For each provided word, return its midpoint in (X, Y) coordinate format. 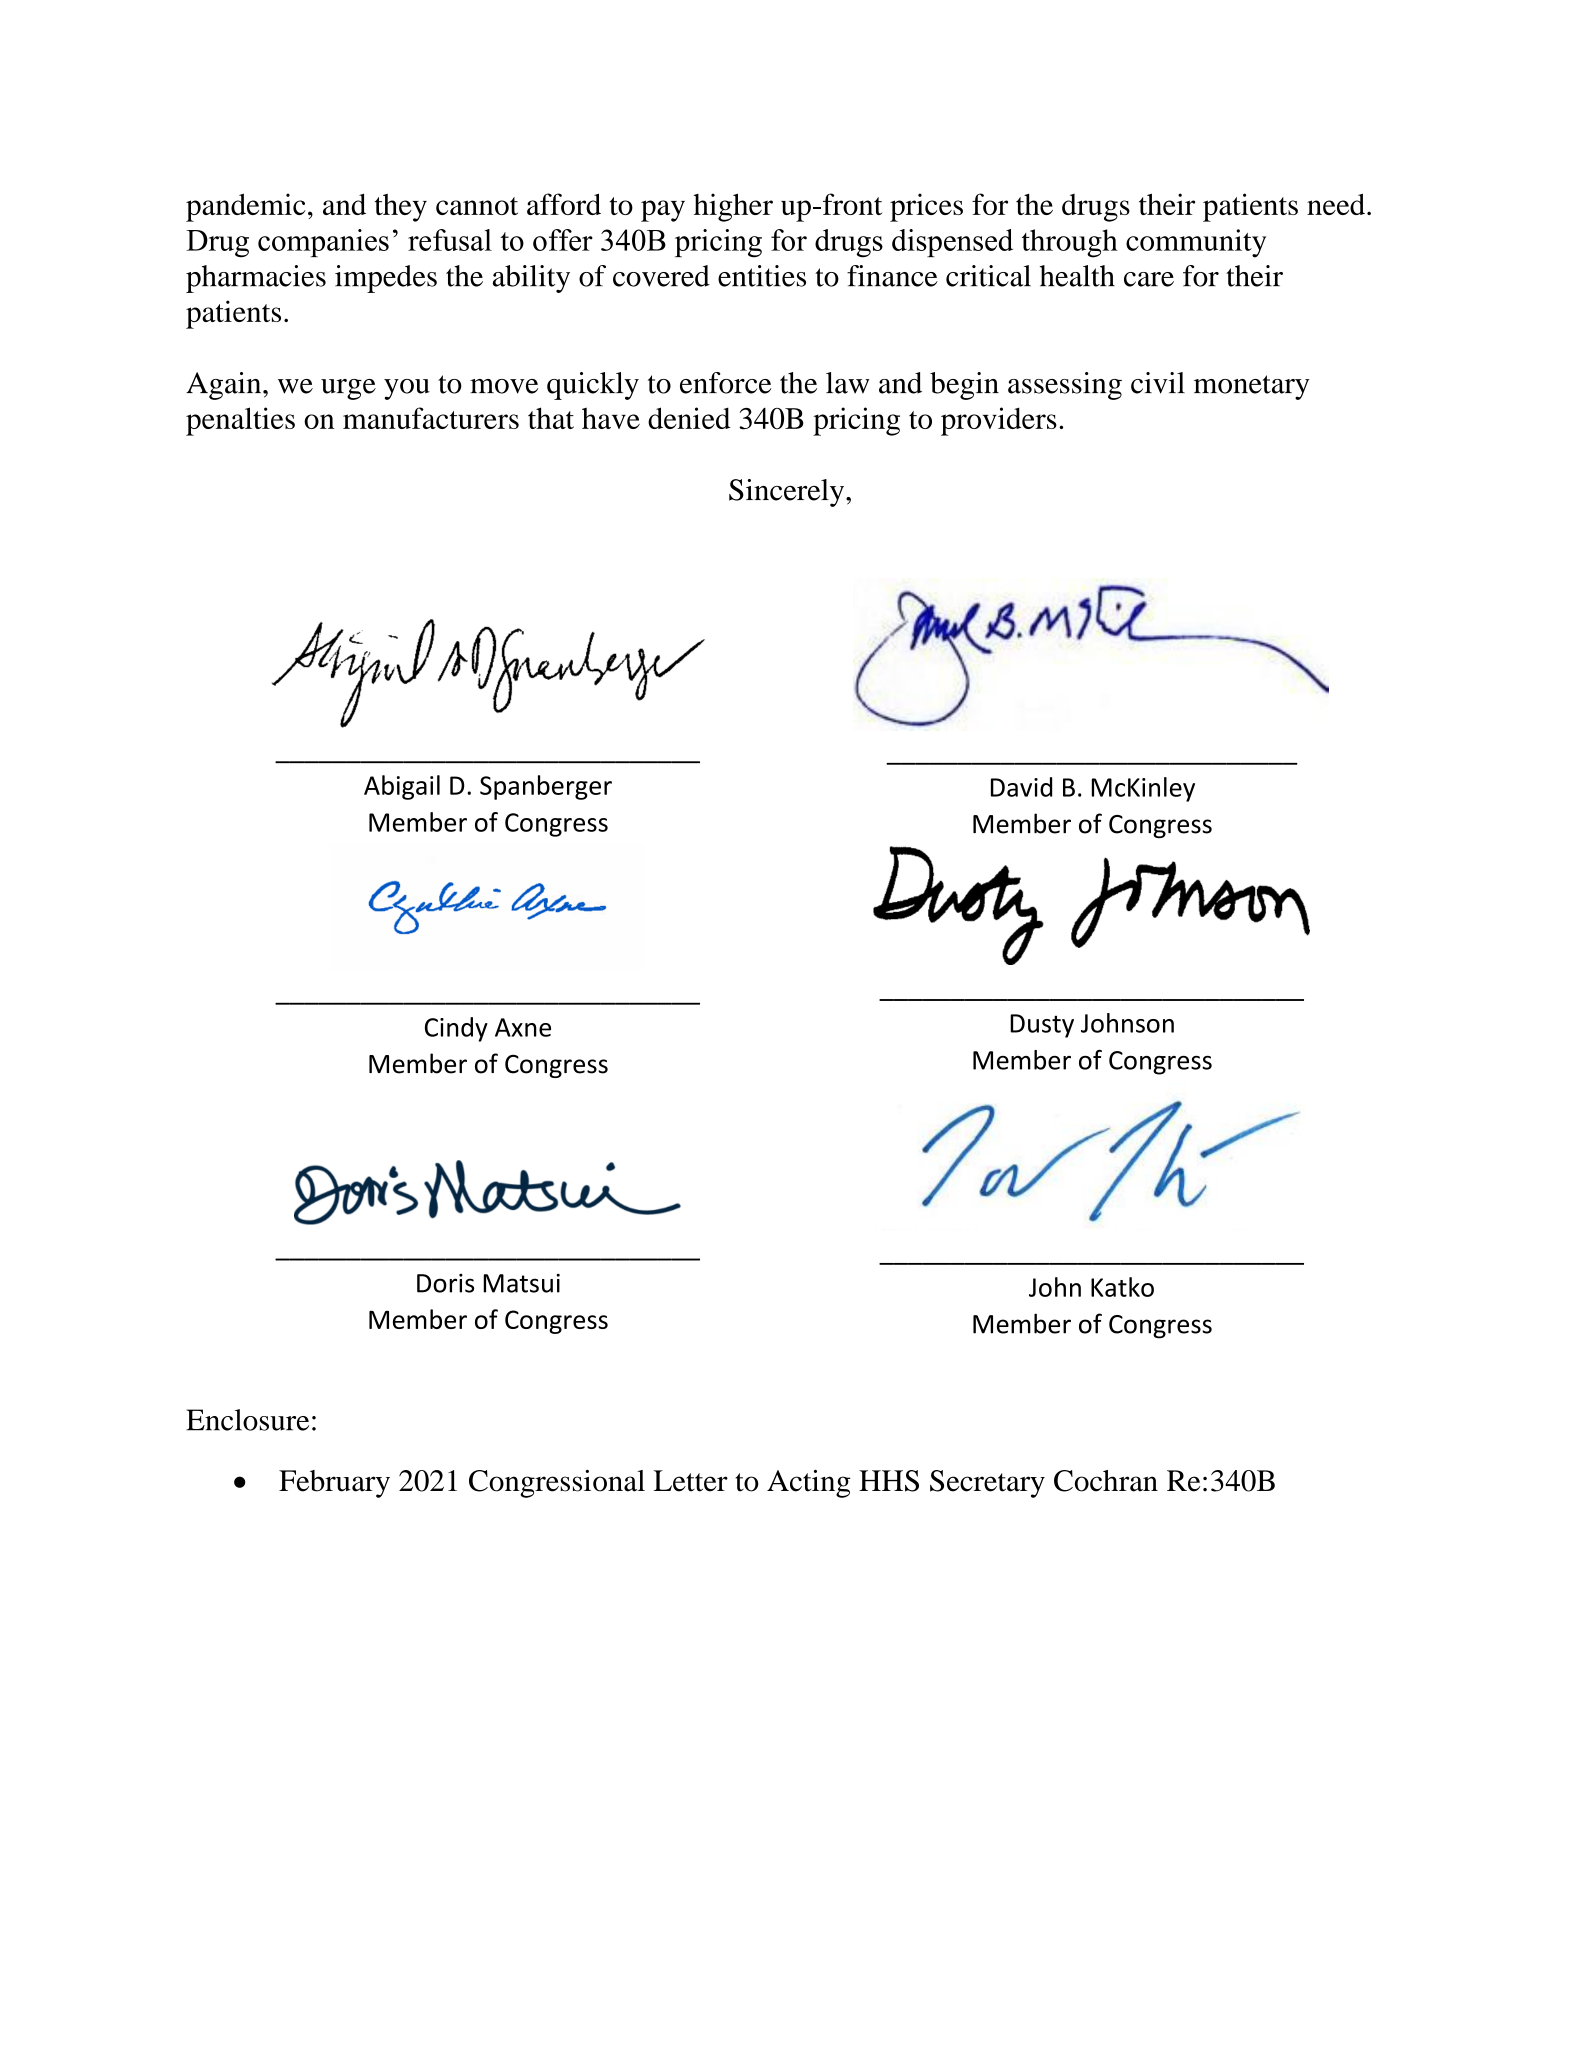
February (334, 1484)
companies (323, 243)
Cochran (1106, 1481)
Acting (809, 1484)
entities (762, 276)
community (1196, 243)
